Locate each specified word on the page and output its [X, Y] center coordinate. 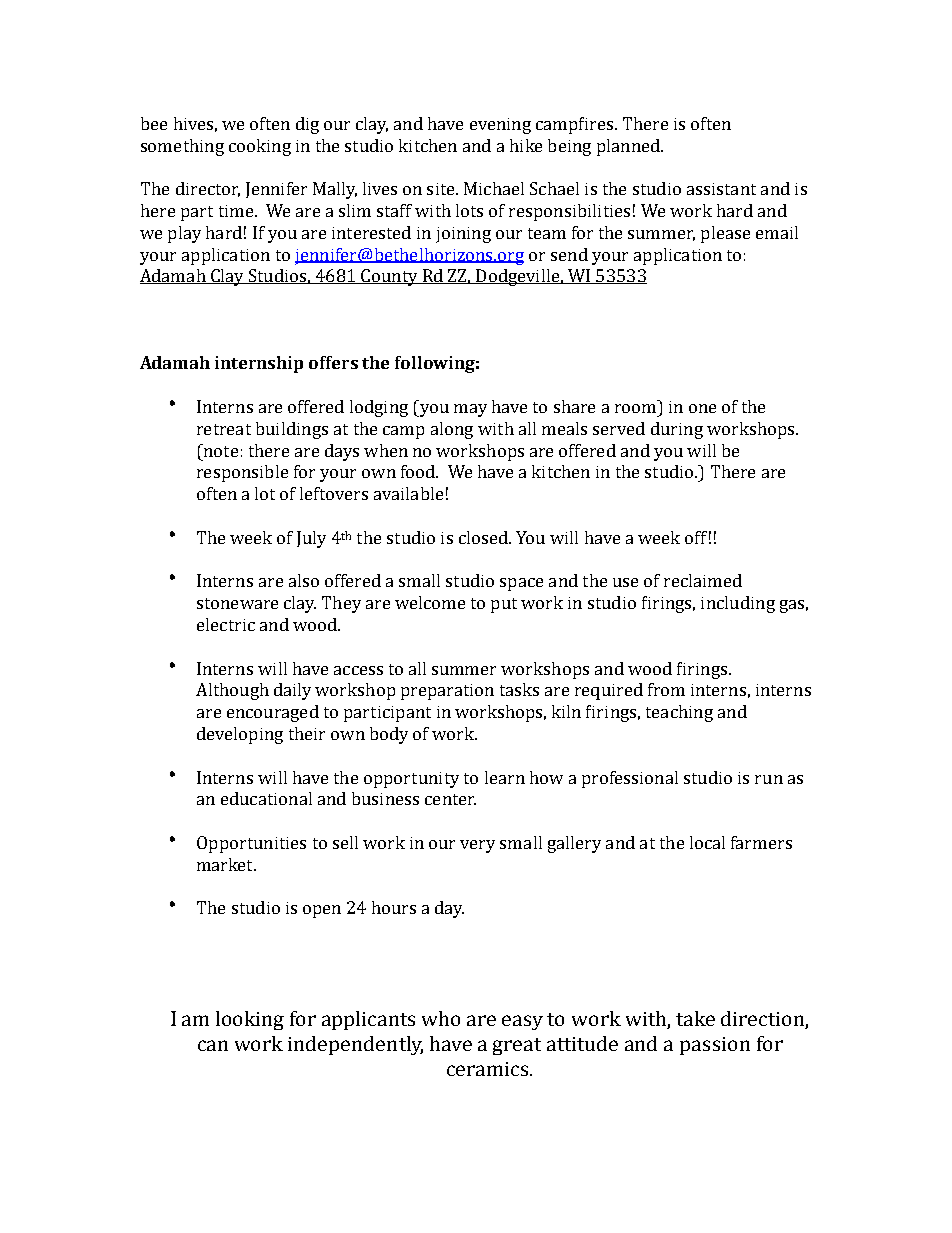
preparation [447, 692]
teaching [679, 713]
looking [250, 1020]
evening [500, 126]
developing [240, 735]
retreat [224, 429]
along [452, 430]
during [677, 430]
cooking [260, 147]
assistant [721, 189]
